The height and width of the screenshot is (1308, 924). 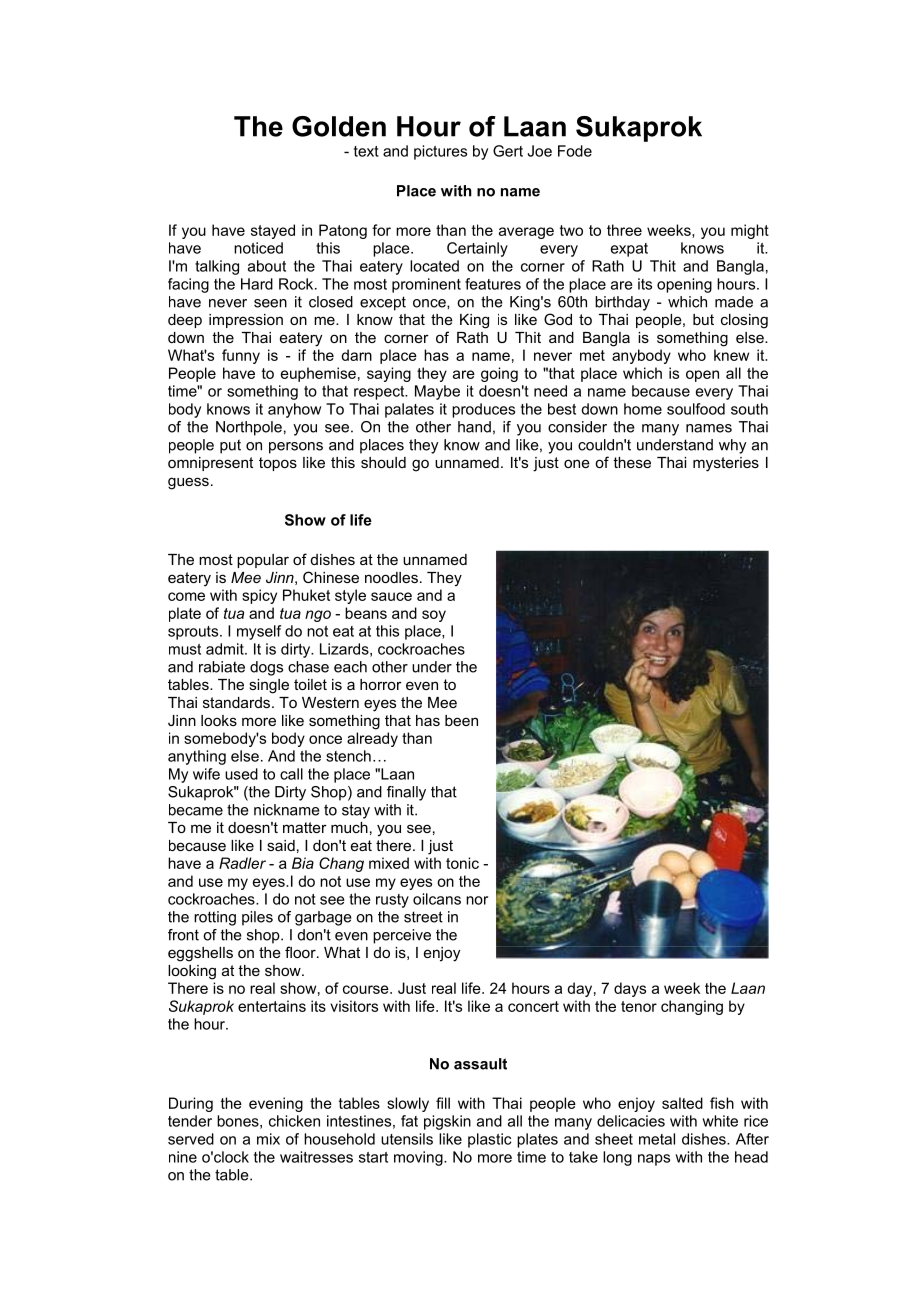 I want to click on mysteries, so click(x=726, y=464).
